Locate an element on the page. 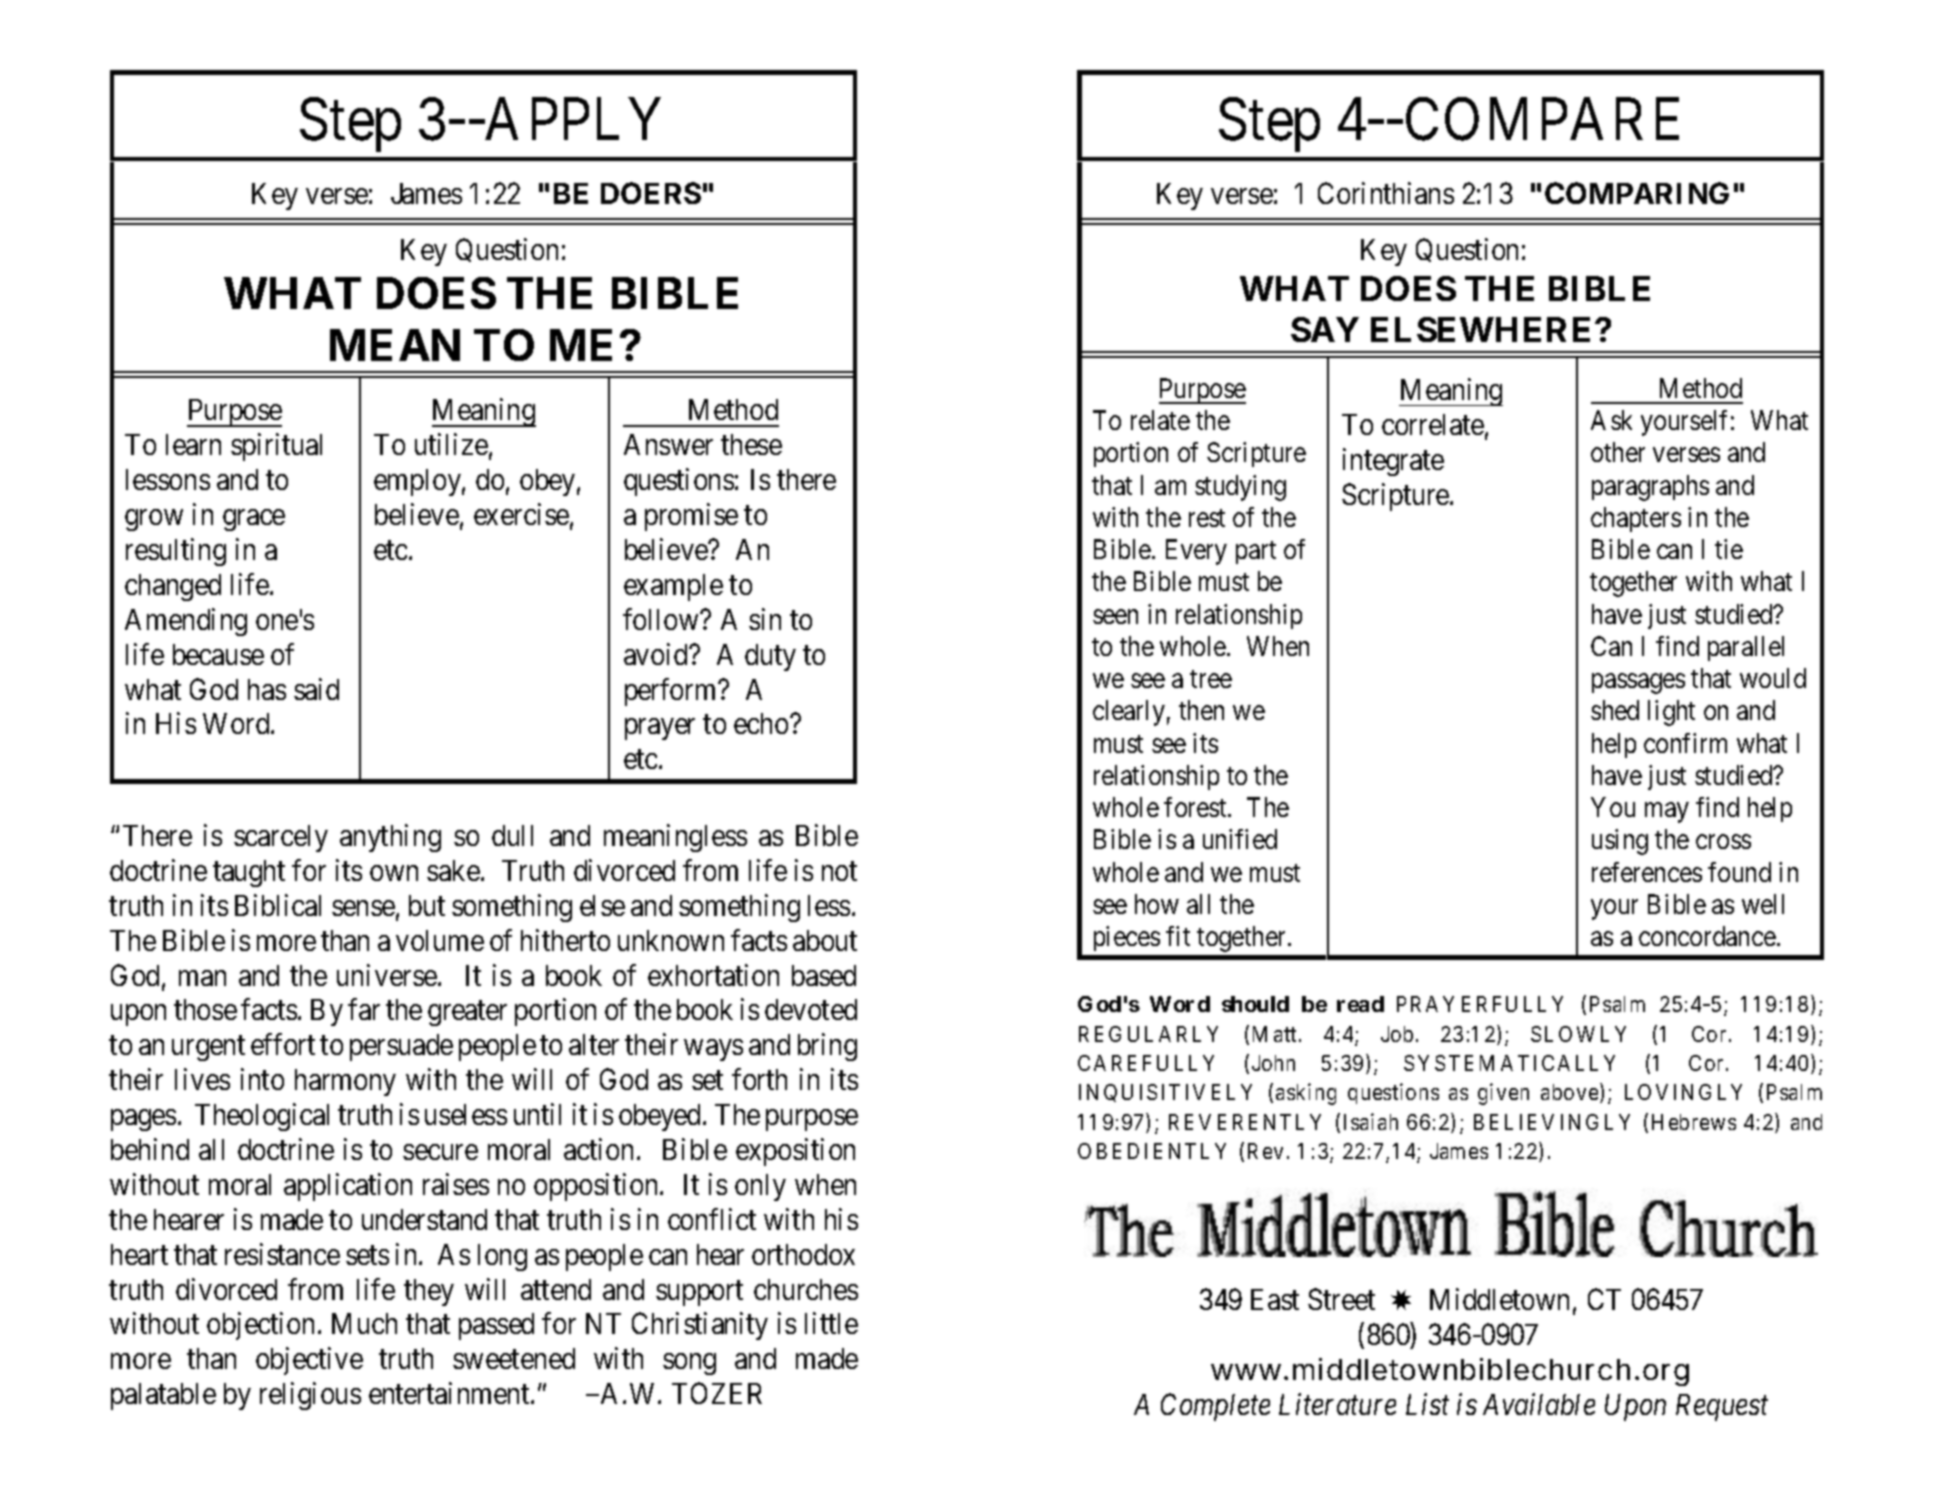  DOERS is located at coordinates (651, 193).
